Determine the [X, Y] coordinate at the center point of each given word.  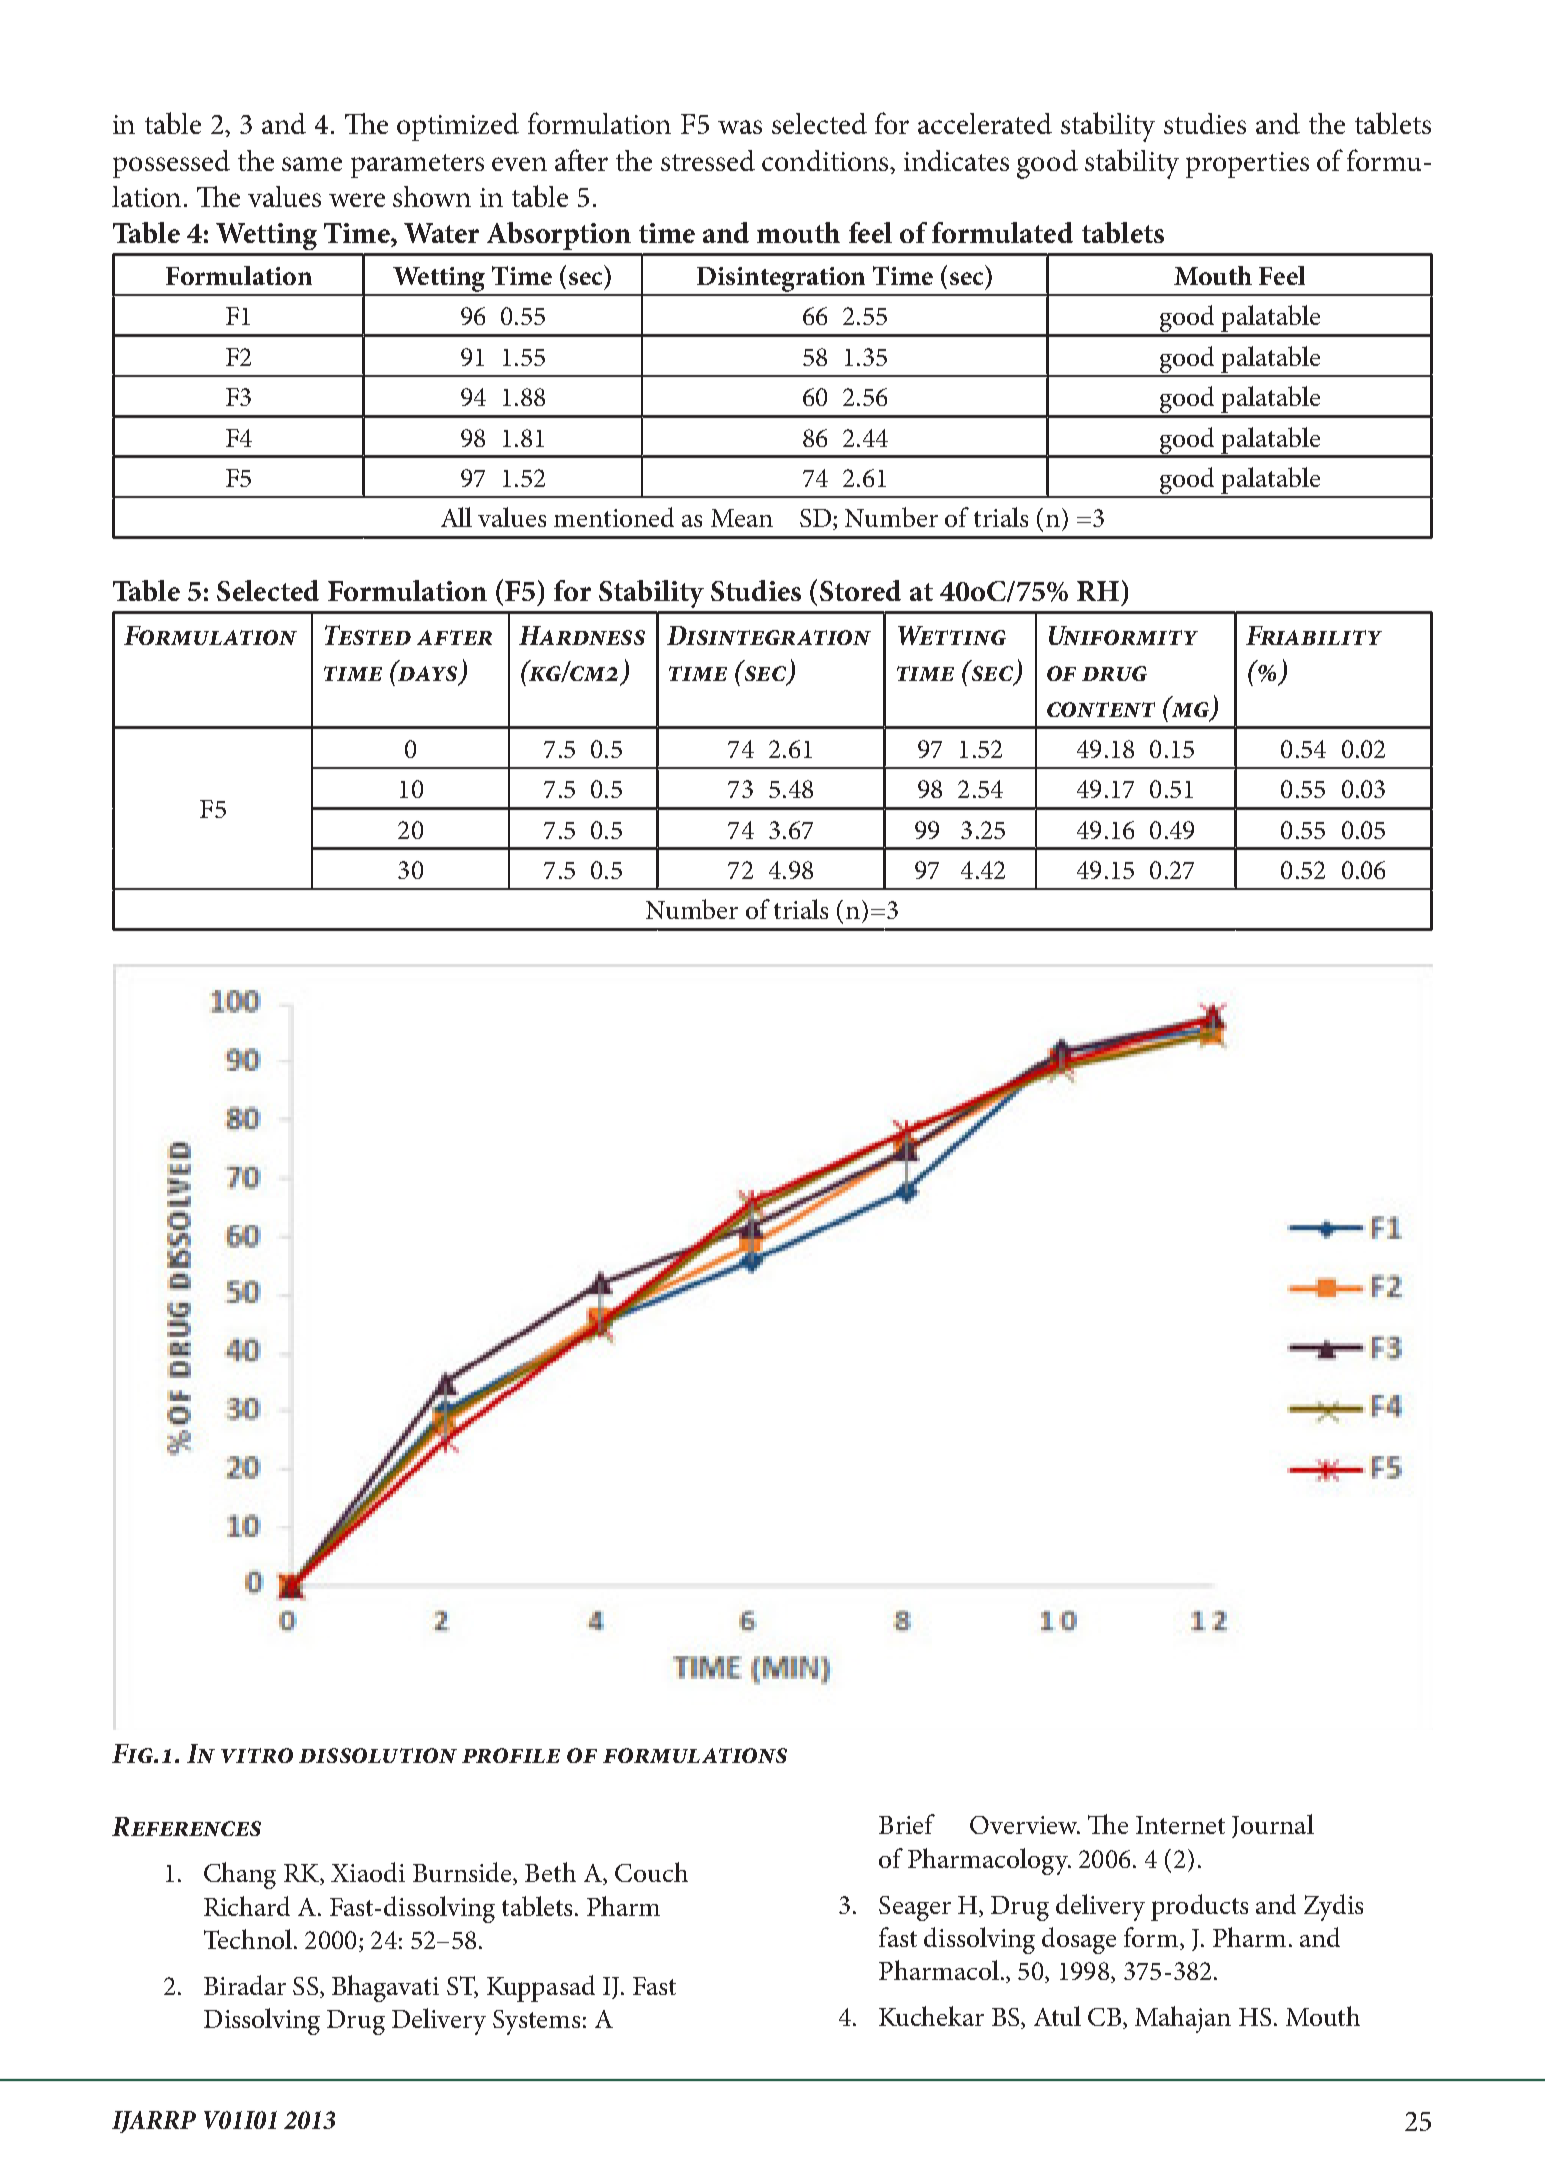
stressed [708, 160]
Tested [368, 635]
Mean [742, 518]
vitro [257, 1755]
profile [511, 1755]
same [312, 164]
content [1101, 709]
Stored [860, 590]
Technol [248, 1939]
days [429, 675]
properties [1247, 165]
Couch [651, 1872]
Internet [1180, 1825]
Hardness [582, 635]
